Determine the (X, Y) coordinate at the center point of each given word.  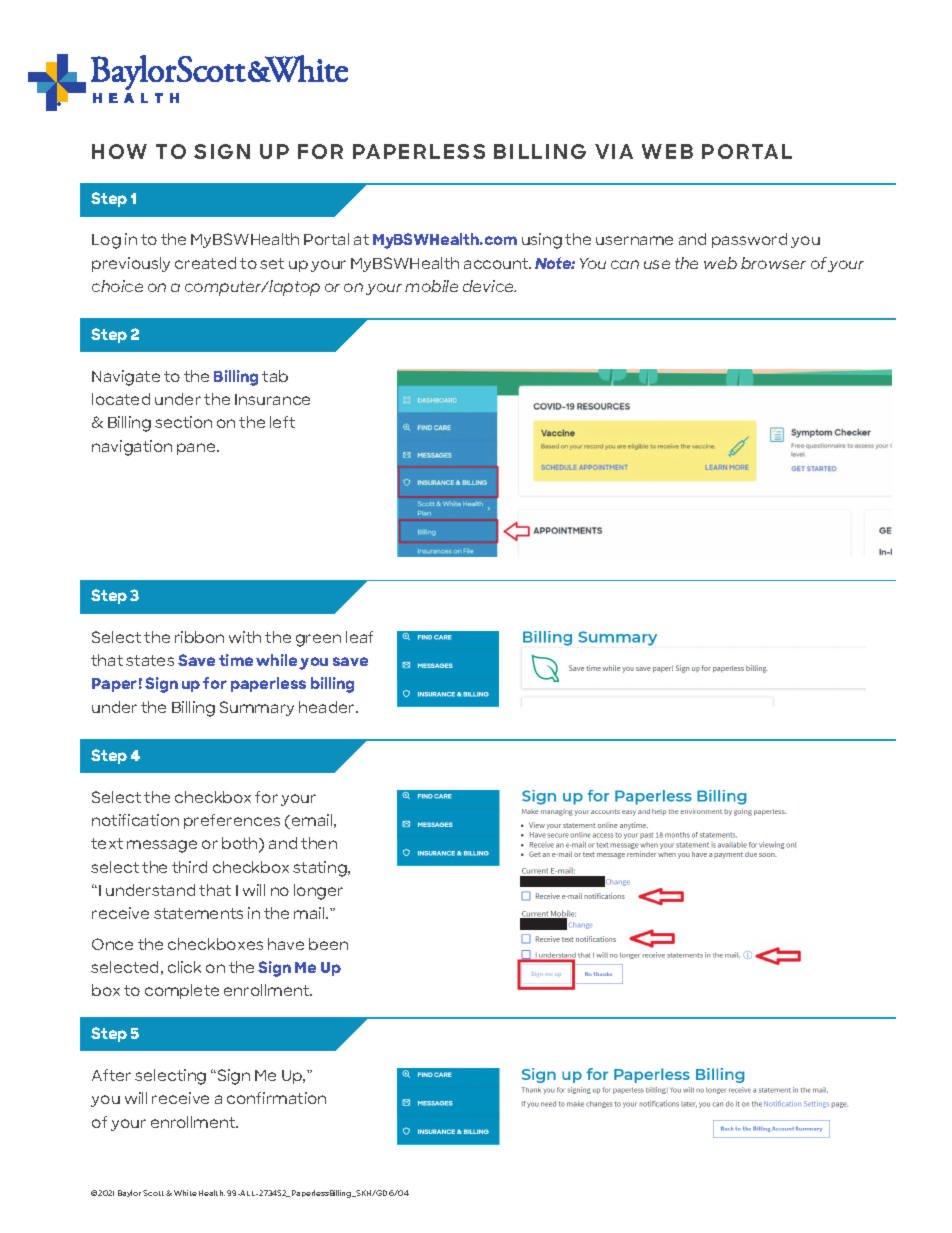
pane (197, 449)
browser (773, 263)
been (328, 944)
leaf (359, 637)
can (625, 264)
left (282, 422)
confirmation (276, 1098)
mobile (431, 286)
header (328, 707)
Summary (257, 708)
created (205, 263)
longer (318, 892)
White (185, 1193)
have (286, 944)
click (184, 967)
